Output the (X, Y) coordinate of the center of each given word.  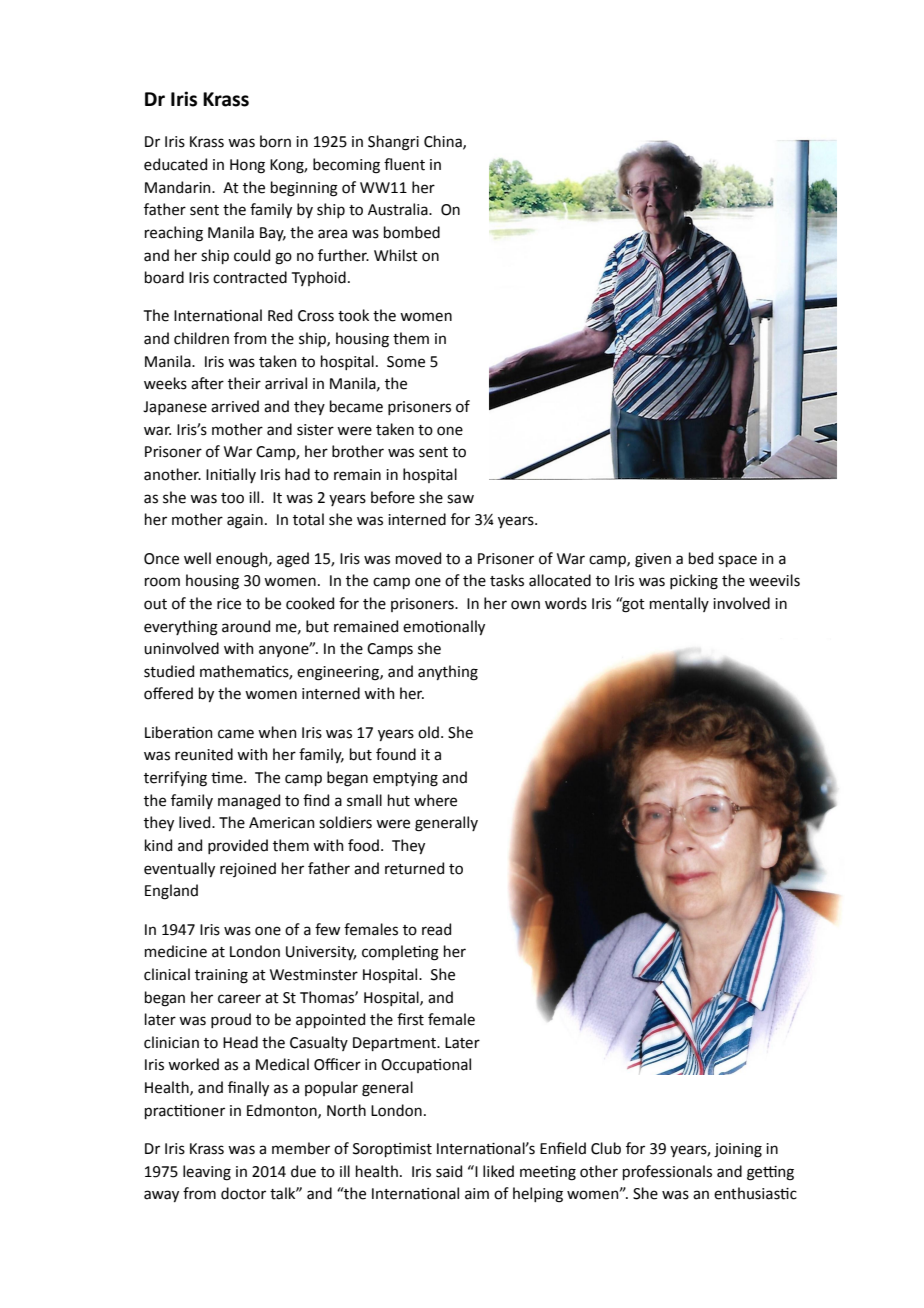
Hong (247, 166)
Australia (399, 209)
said (449, 1171)
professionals (667, 1172)
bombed (412, 232)
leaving (207, 1173)
